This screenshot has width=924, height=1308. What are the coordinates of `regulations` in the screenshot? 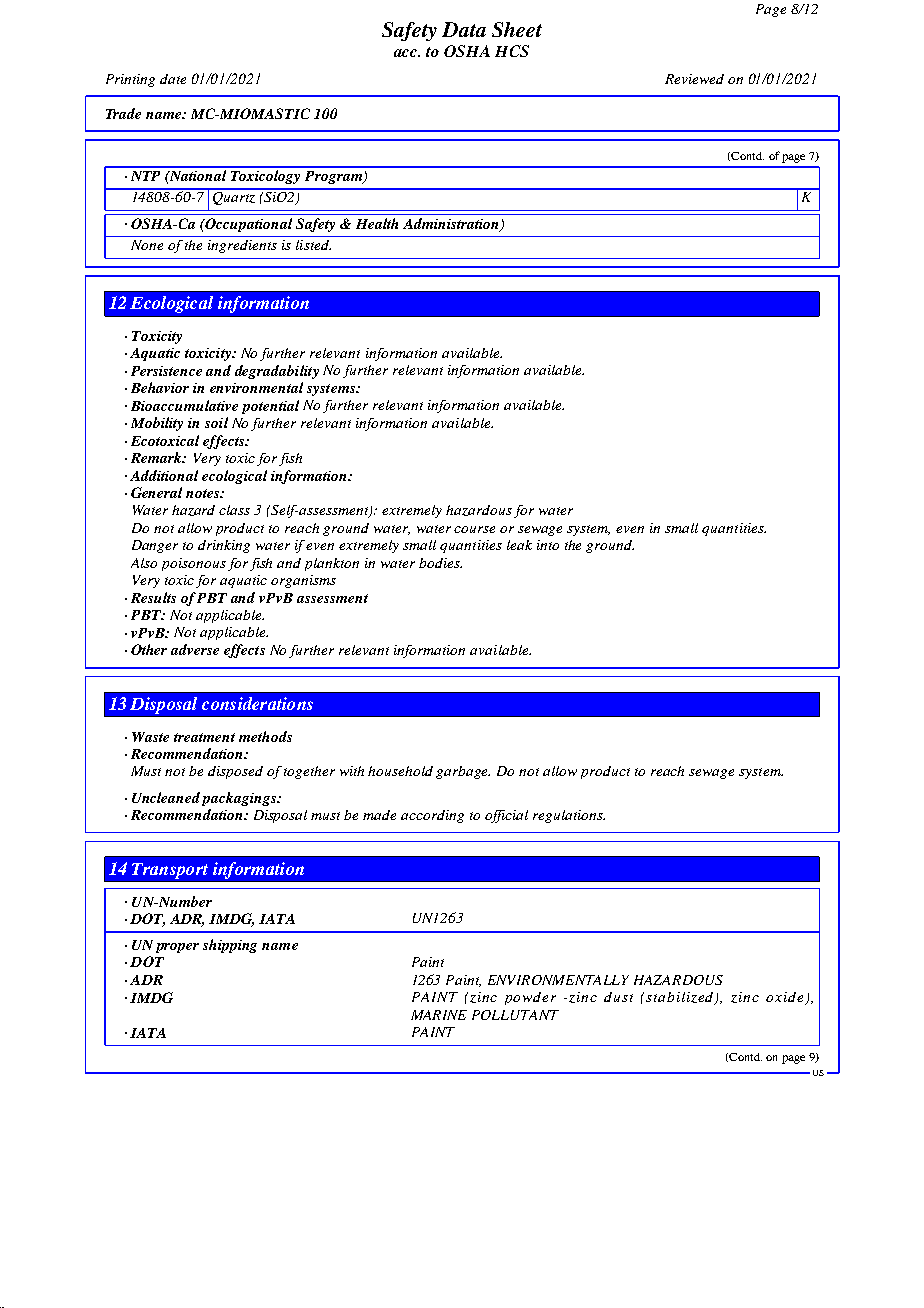 It's located at (569, 816).
